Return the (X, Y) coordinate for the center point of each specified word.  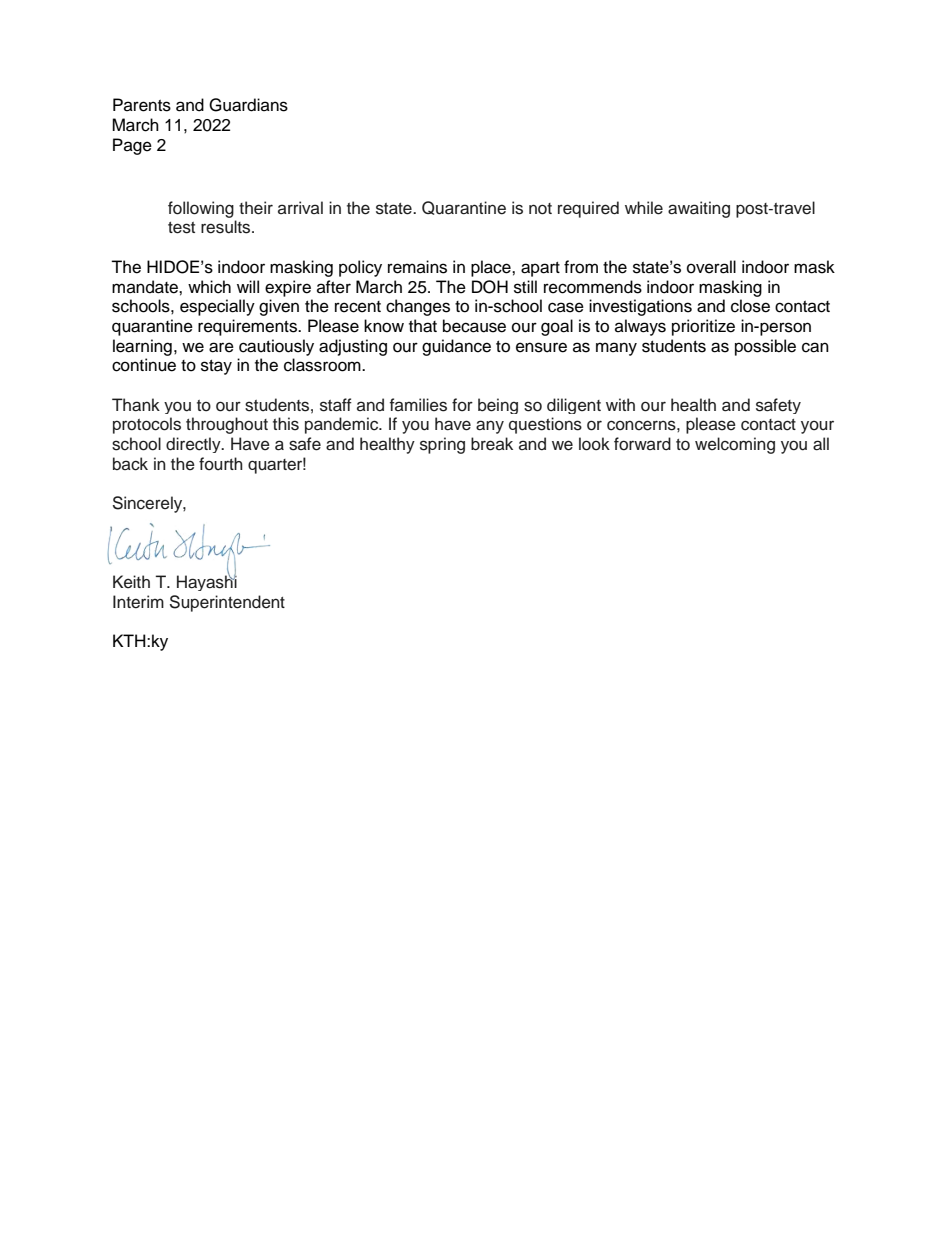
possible (765, 347)
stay (216, 367)
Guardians (248, 105)
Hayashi (207, 582)
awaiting (699, 209)
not (540, 209)
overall (711, 267)
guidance (456, 347)
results (227, 227)
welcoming (735, 445)
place (492, 268)
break (492, 444)
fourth (221, 464)
